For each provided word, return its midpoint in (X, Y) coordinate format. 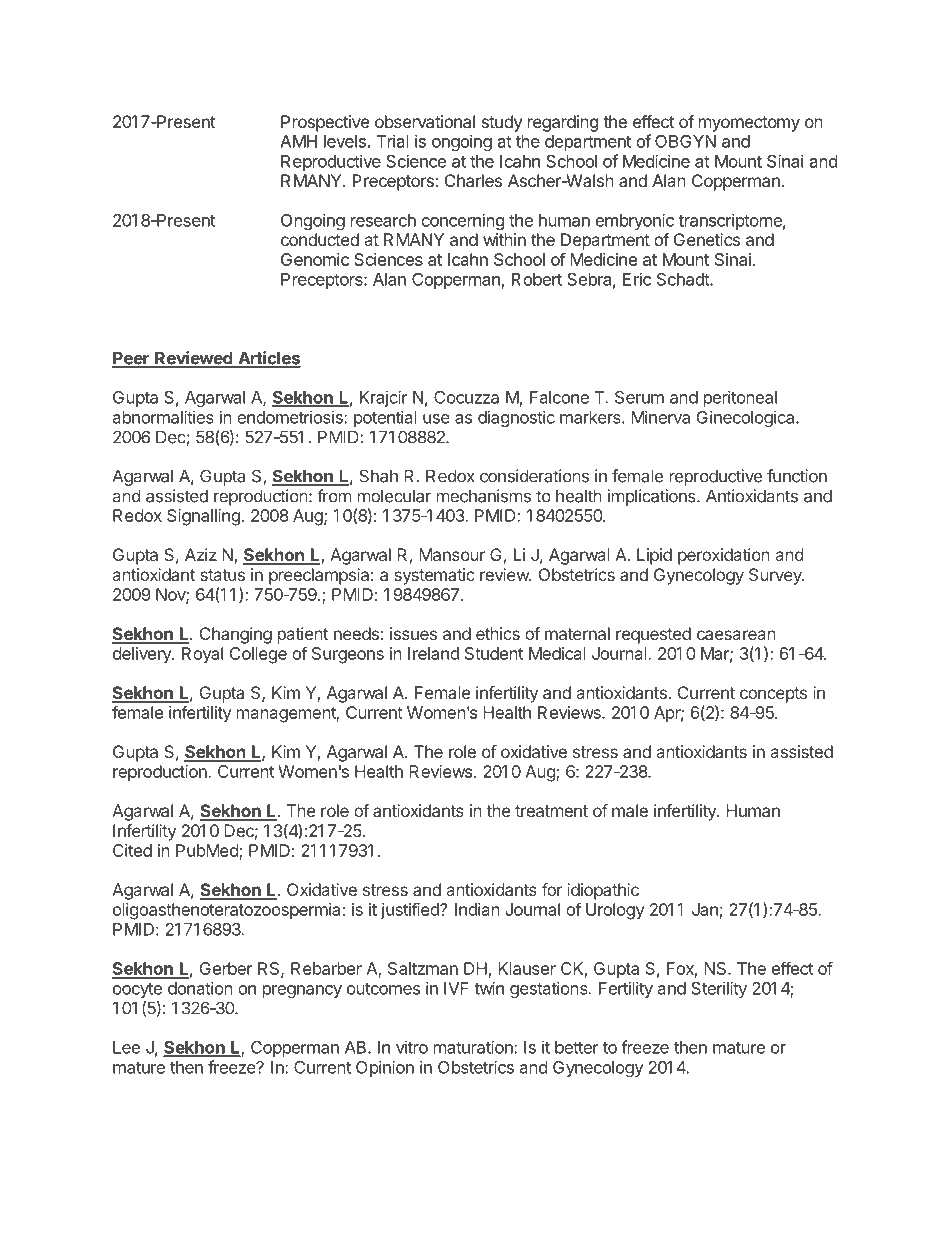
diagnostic (516, 418)
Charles (473, 180)
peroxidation (724, 556)
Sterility (719, 989)
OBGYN (685, 141)
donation (200, 988)
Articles (268, 359)
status (222, 575)
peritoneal (740, 398)
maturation (474, 1047)
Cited (132, 850)
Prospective (325, 123)
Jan (705, 909)
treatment (551, 811)
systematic (434, 576)
